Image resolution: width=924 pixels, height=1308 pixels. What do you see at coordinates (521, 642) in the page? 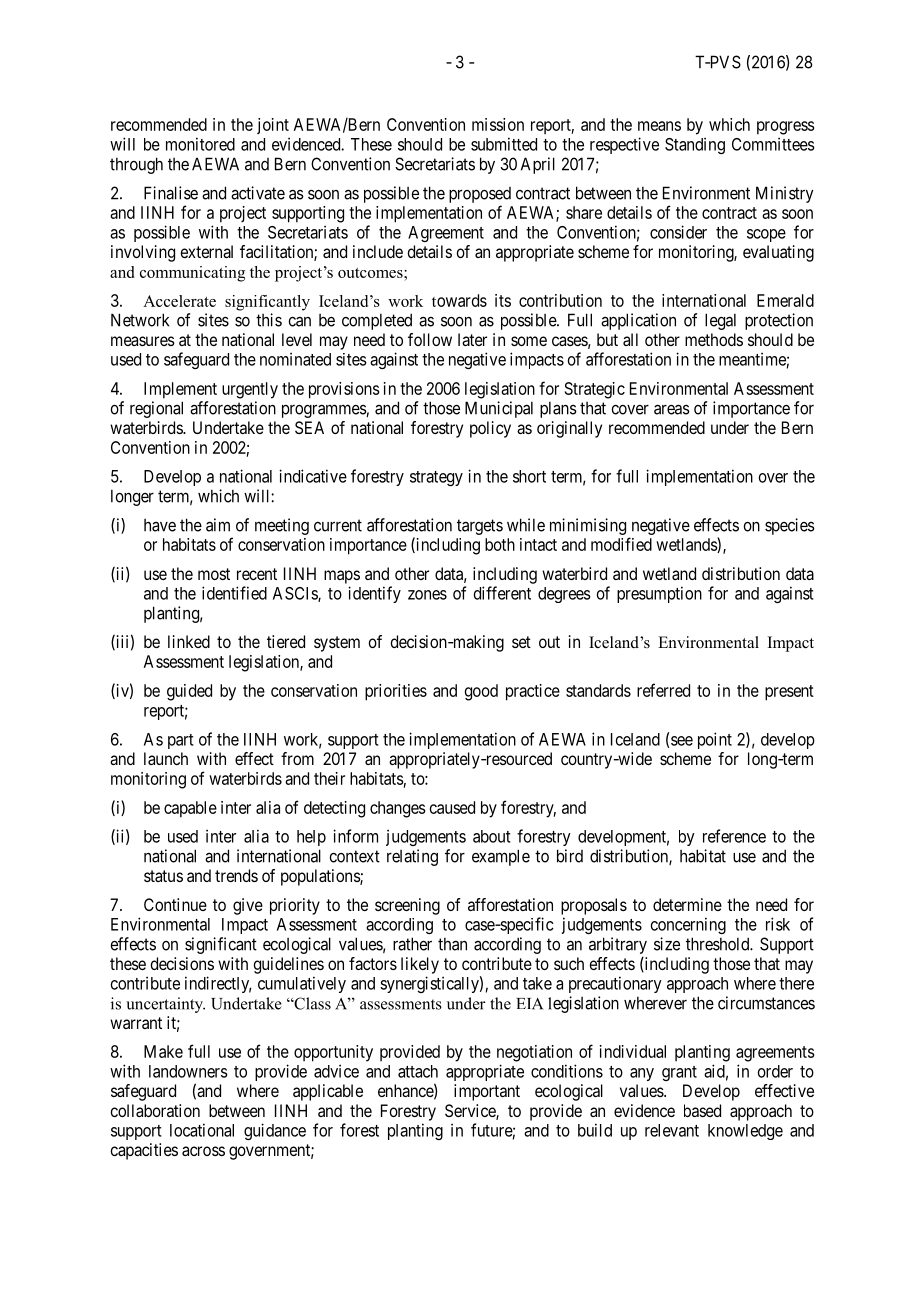
I see `set` at bounding box center [521, 642].
